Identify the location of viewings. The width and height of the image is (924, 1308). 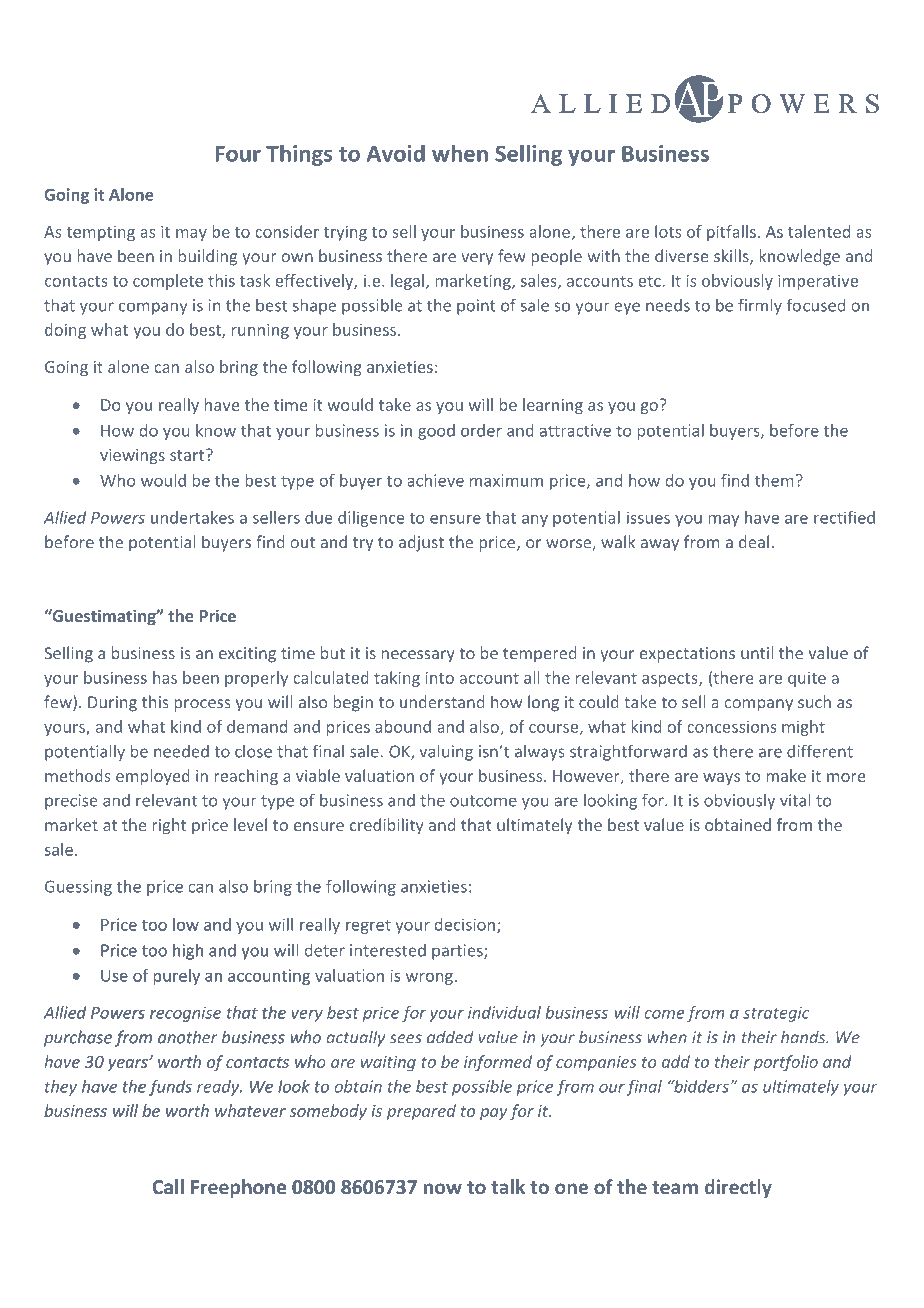
(132, 456).
